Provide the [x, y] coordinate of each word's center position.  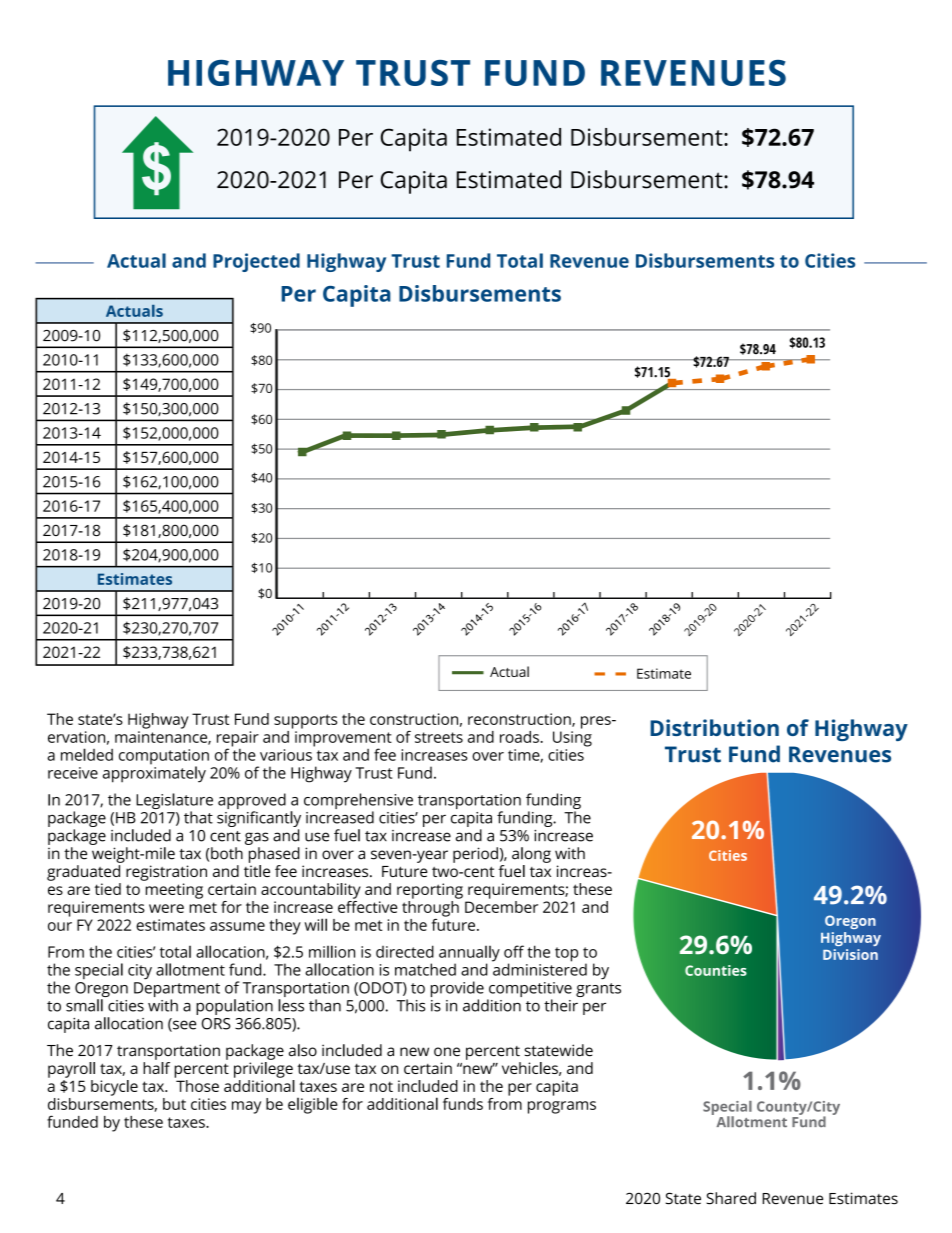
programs [562, 1107]
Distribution [714, 727]
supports [305, 721]
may [246, 1107]
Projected [256, 262]
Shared [731, 1198]
